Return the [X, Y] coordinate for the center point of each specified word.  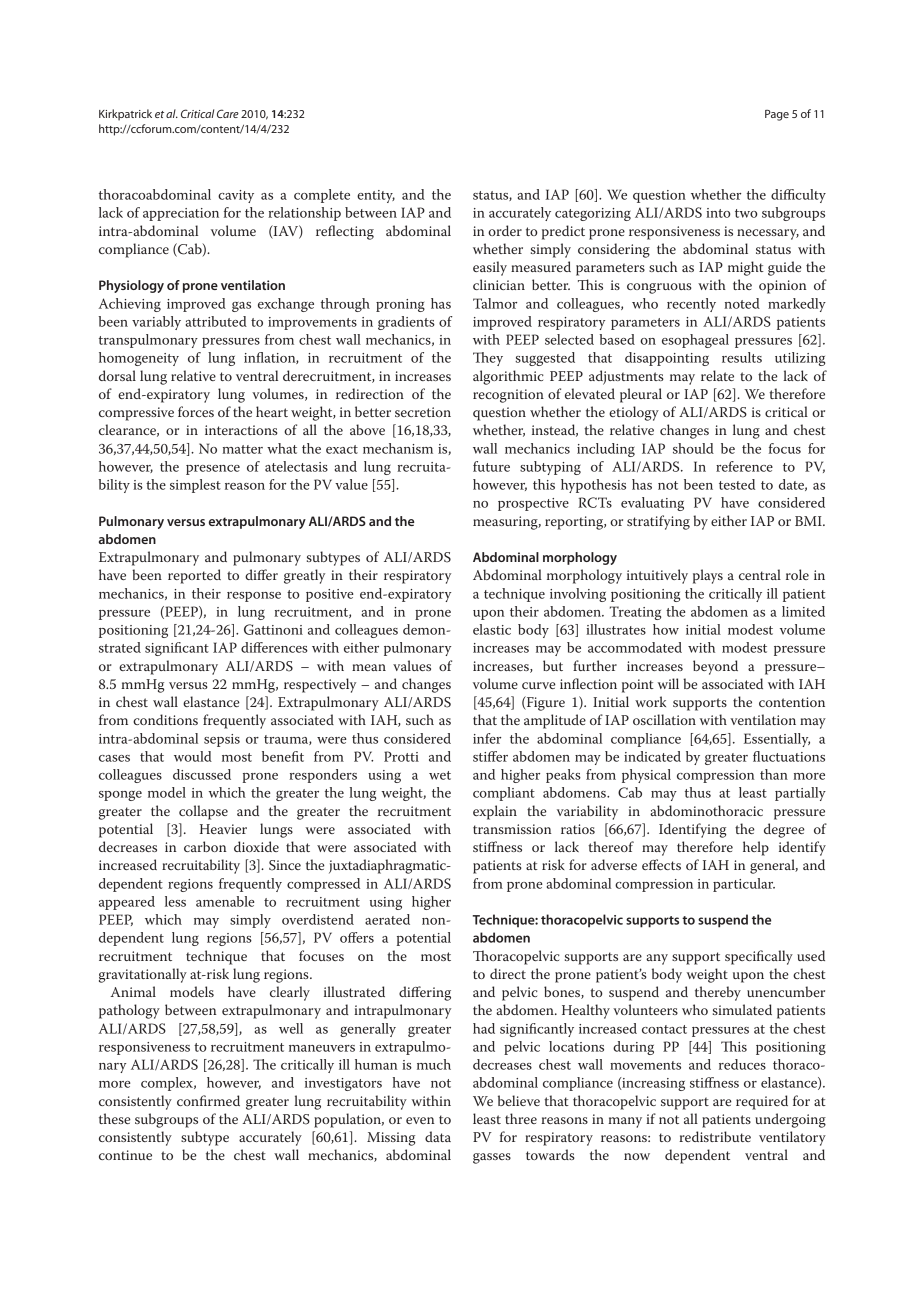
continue [125, 1155]
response [254, 597]
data [438, 1136]
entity [376, 196]
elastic [492, 629]
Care [228, 113]
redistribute [715, 1136]
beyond [715, 667]
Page [777, 115]
